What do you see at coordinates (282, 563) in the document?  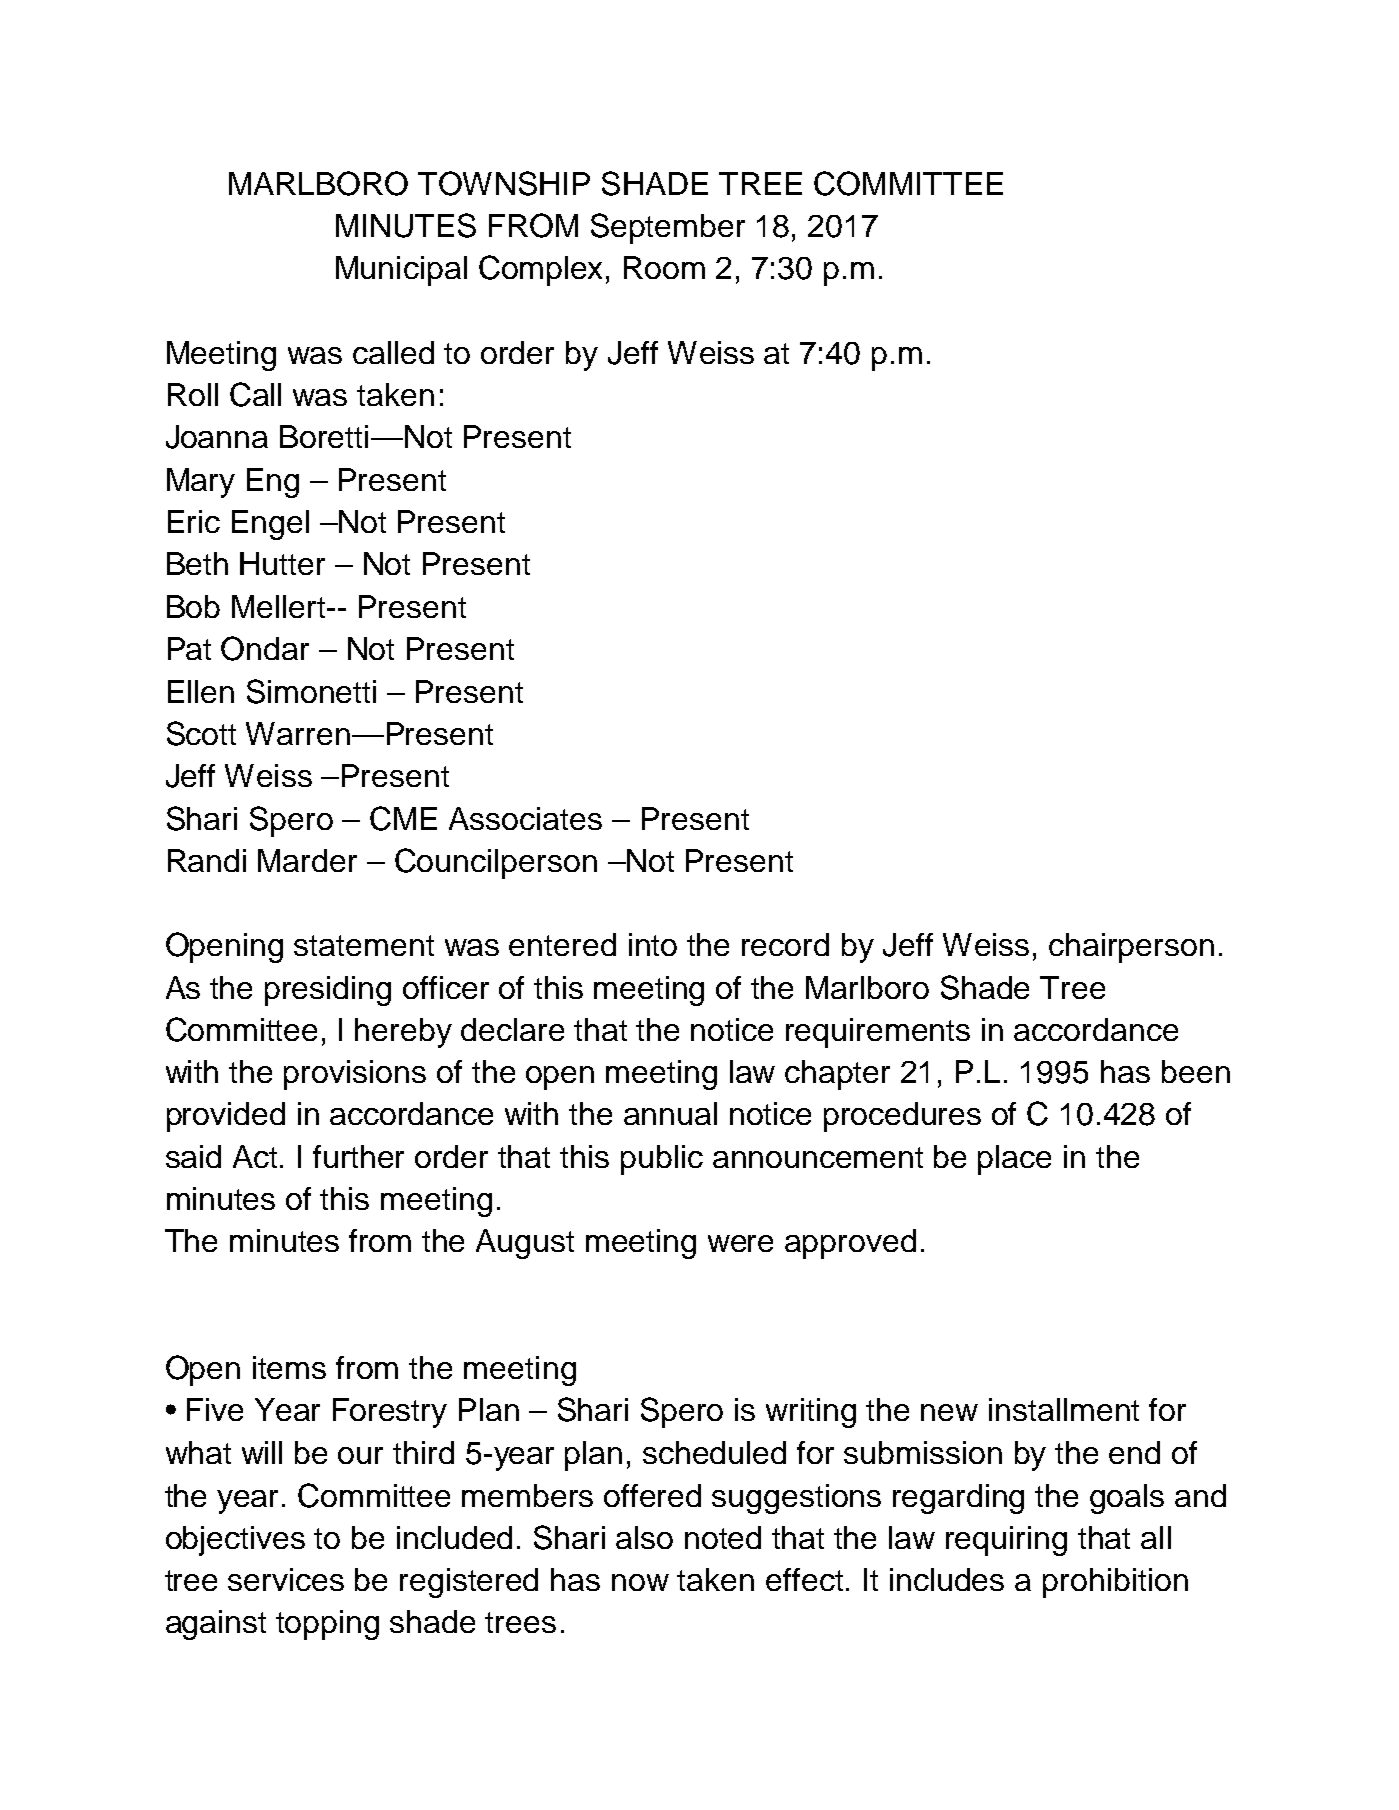 I see `Hutter` at bounding box center [282, 563].
